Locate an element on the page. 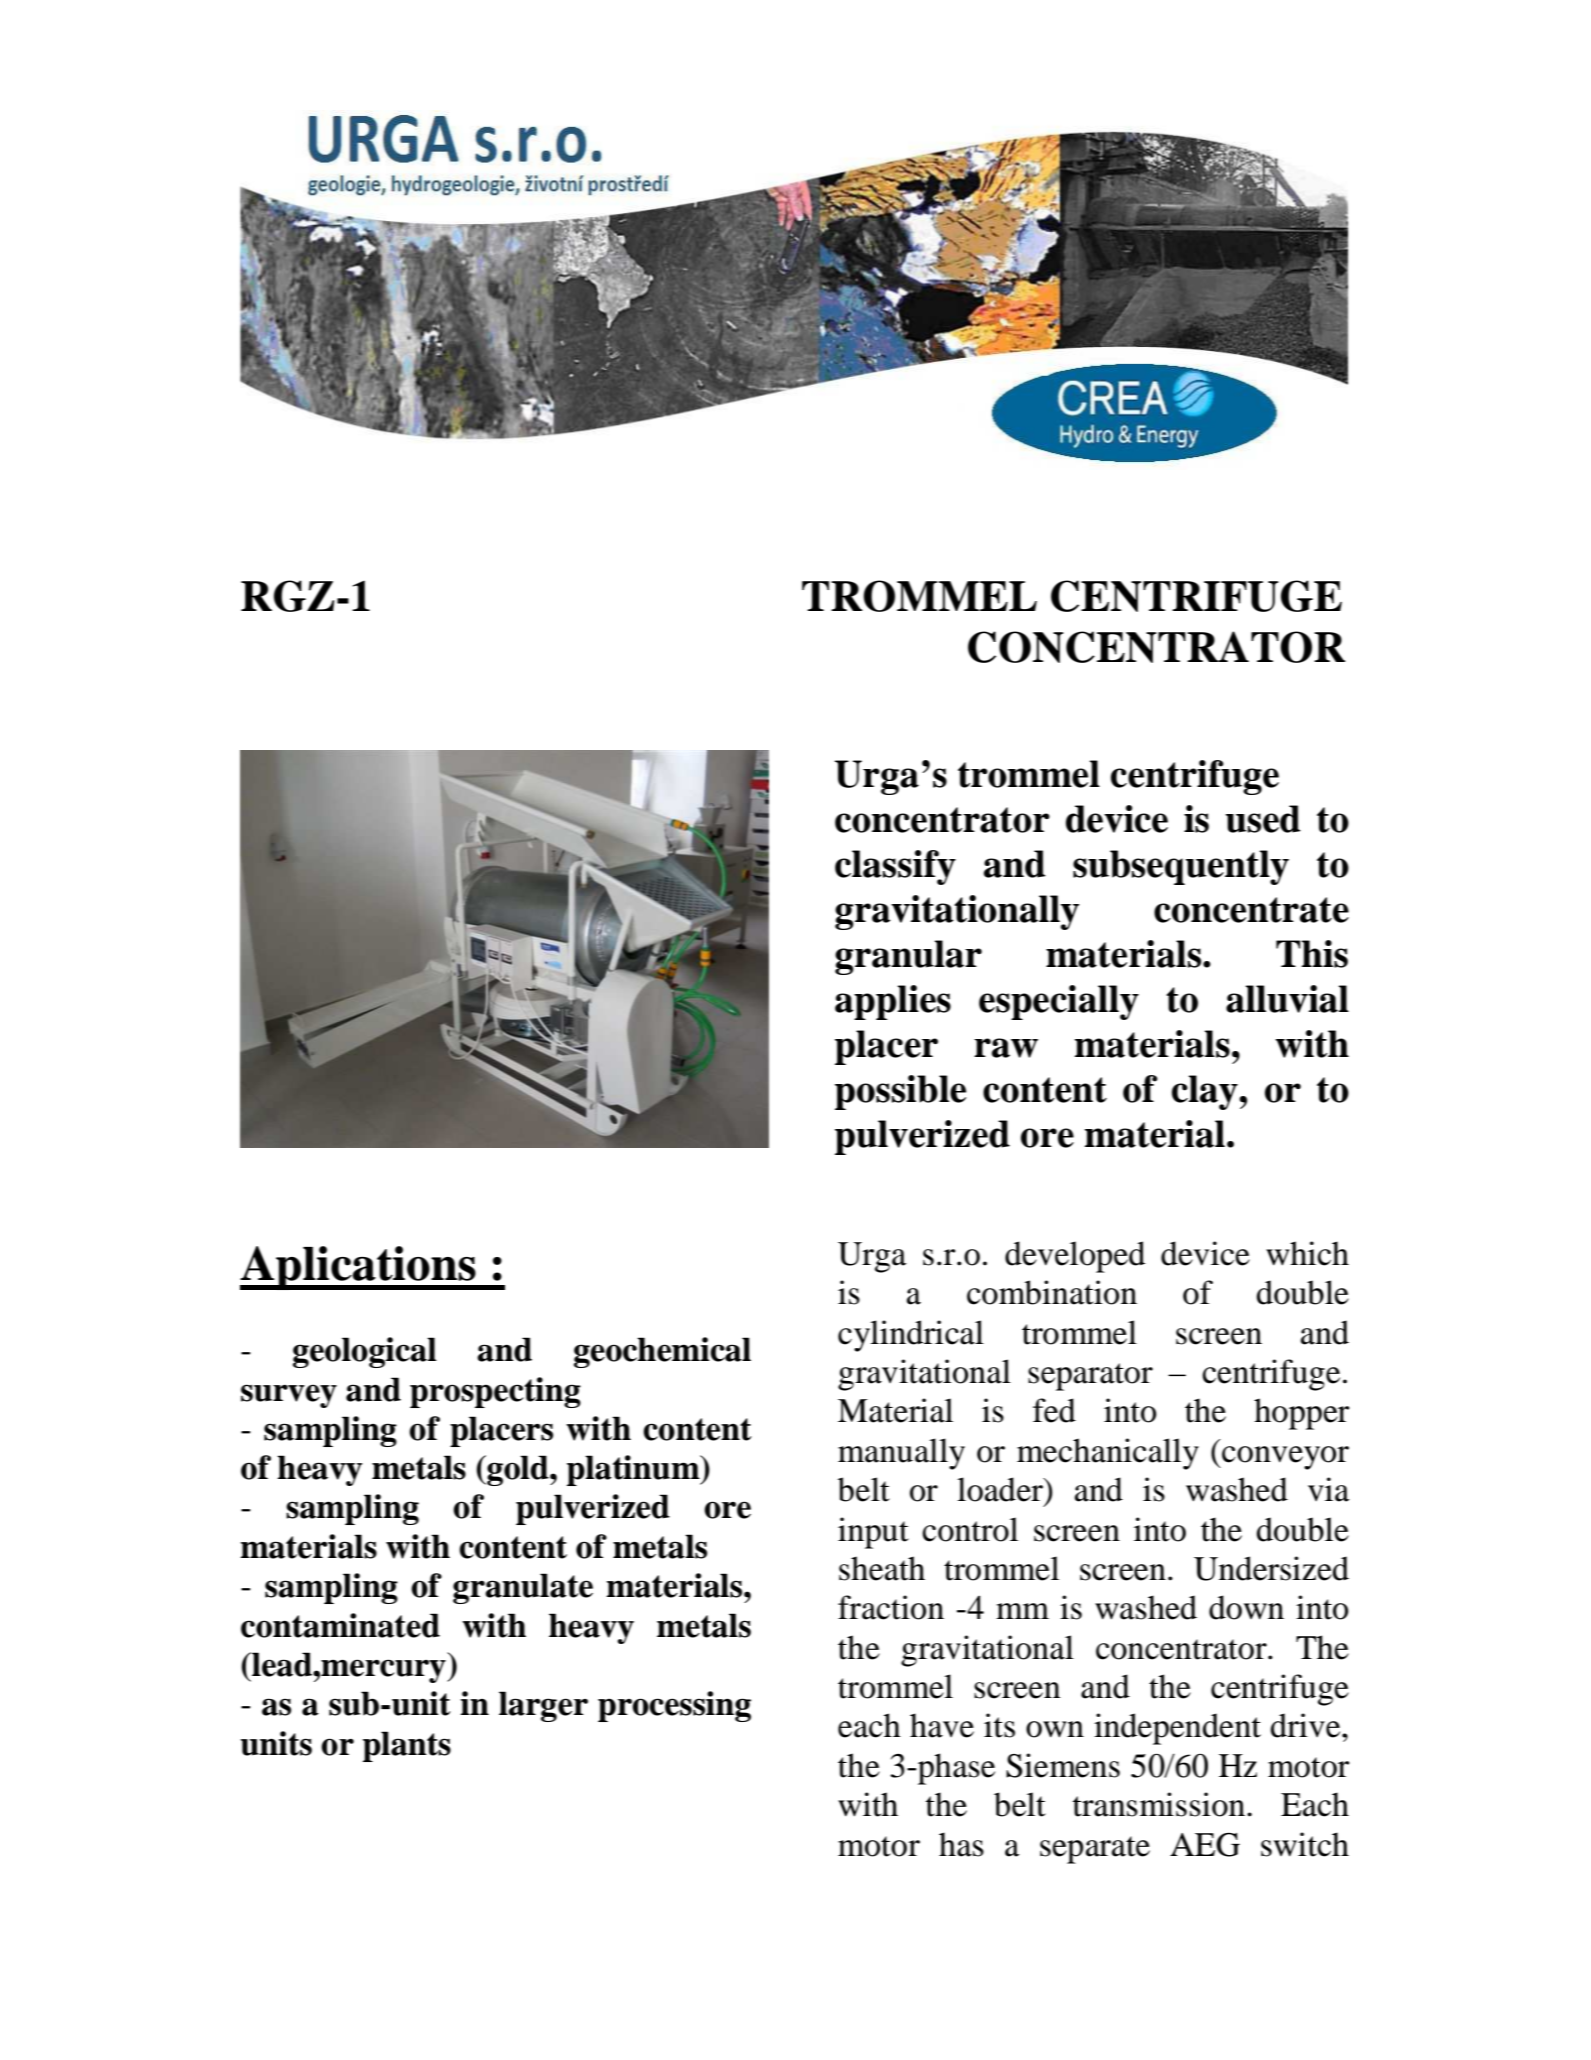  input is located at coordinates (873, 1533).
